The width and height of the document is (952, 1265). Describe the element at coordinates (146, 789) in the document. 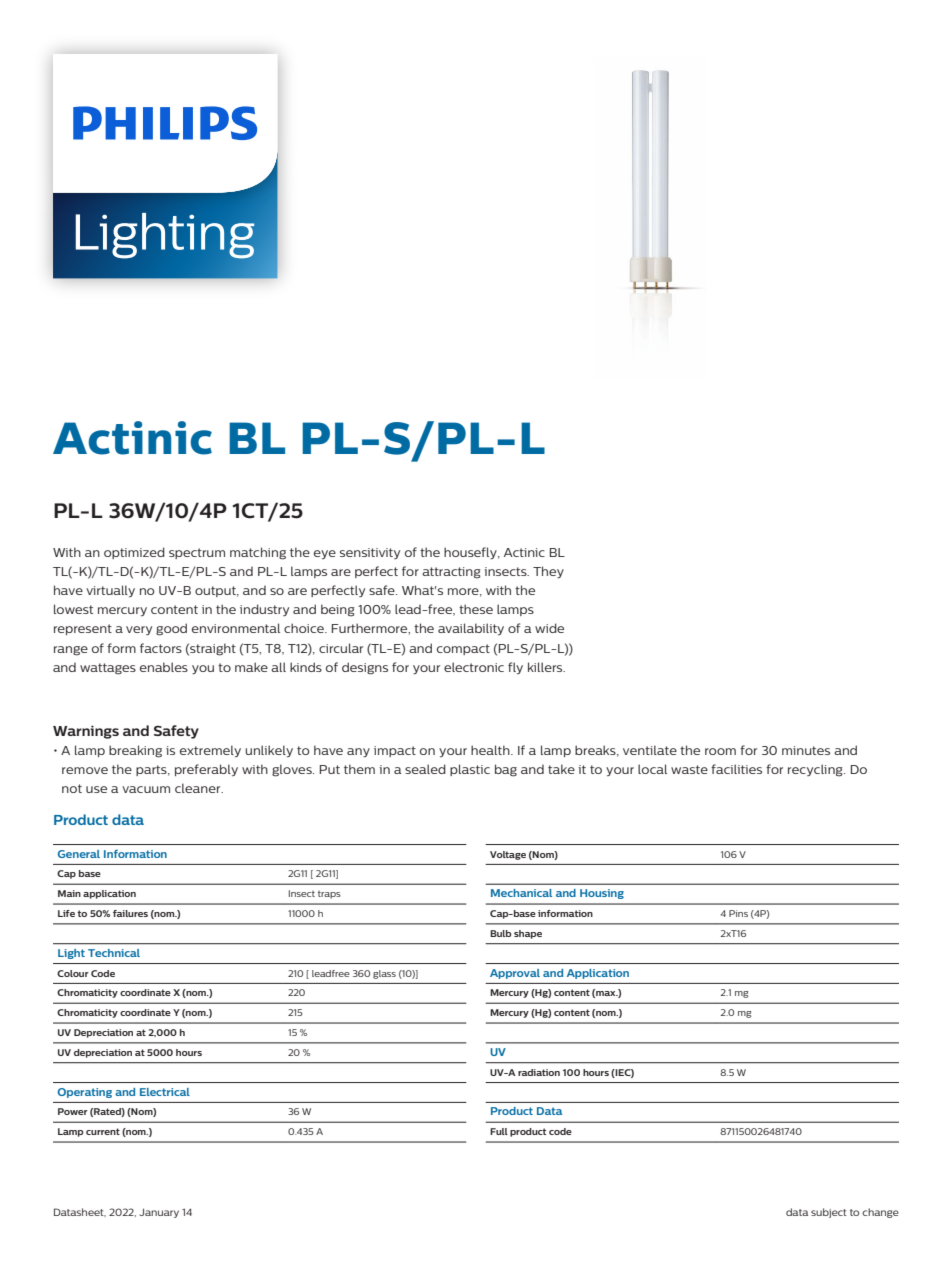

I see `vacuum` at that location.
